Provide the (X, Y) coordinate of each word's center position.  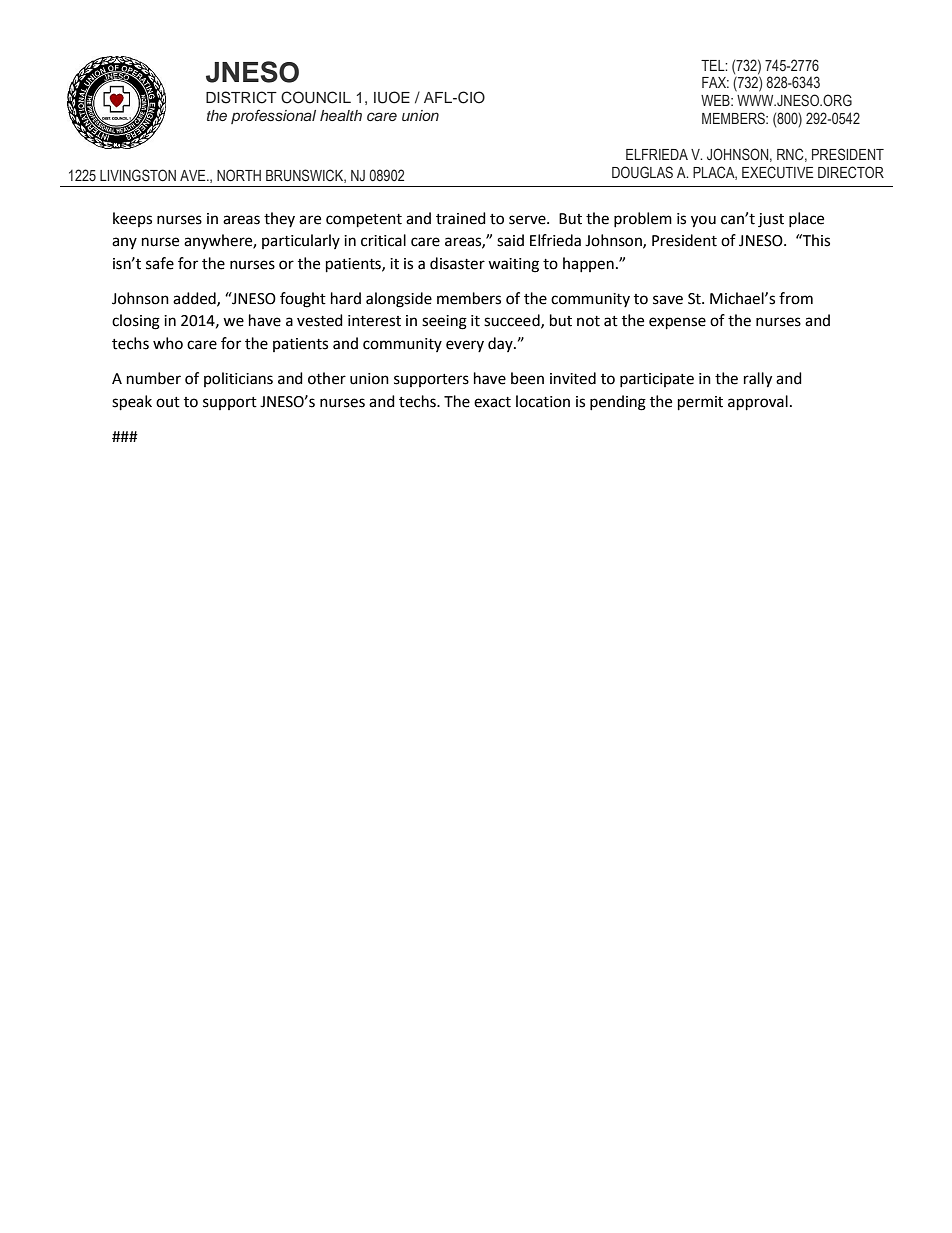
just (771, 220)
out (168, 402)
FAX (715, 82)
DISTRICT (241, 97)
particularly (301, 241)
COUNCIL (316, 97)
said (510, 240)
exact (492, 402)
